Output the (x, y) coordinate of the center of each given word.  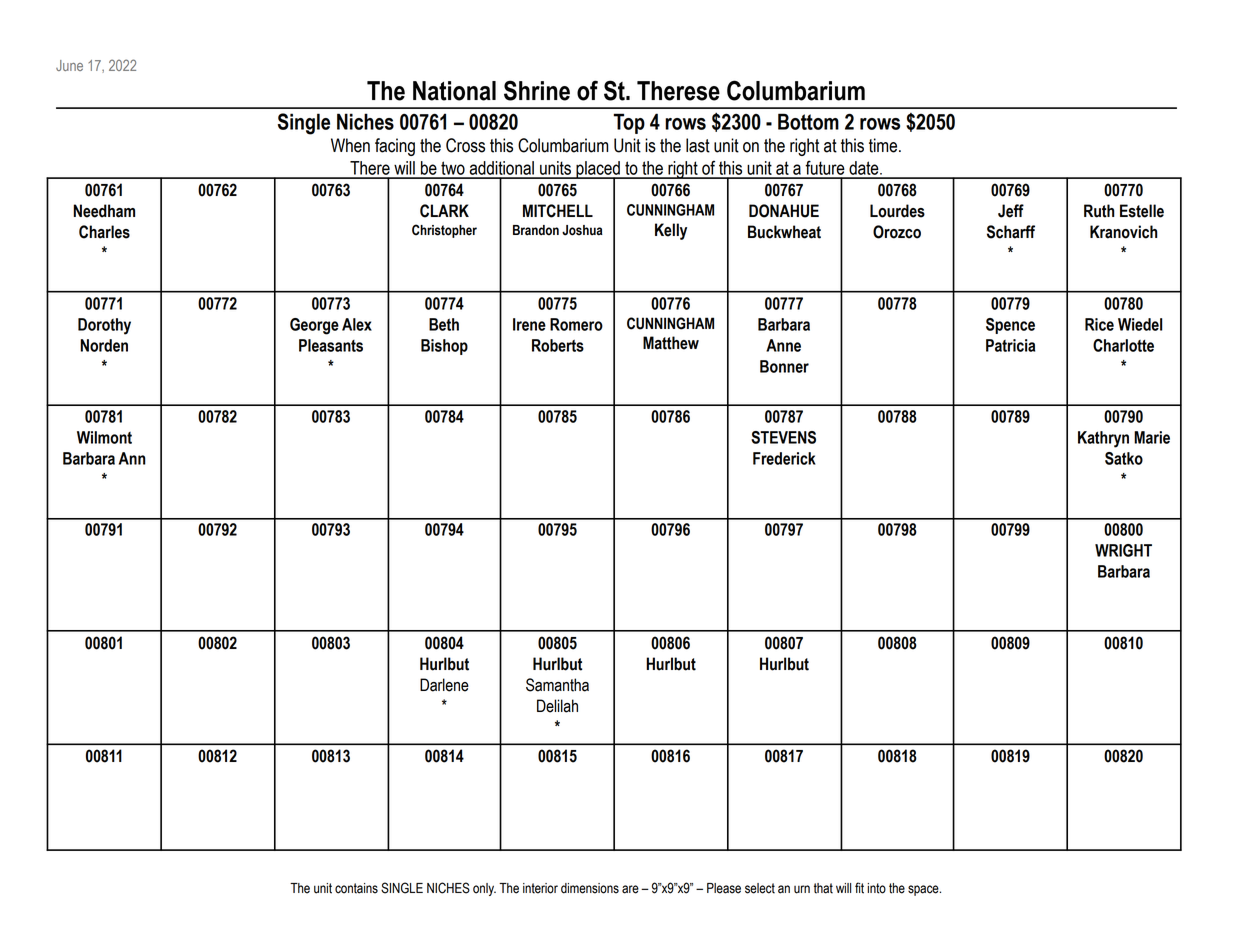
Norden (104, 345)
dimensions (590, 888)
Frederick (784, 458)
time (884, 145)
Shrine (537, 90)
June (69, 65)
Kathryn (1103, 439)
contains (356, 888)
